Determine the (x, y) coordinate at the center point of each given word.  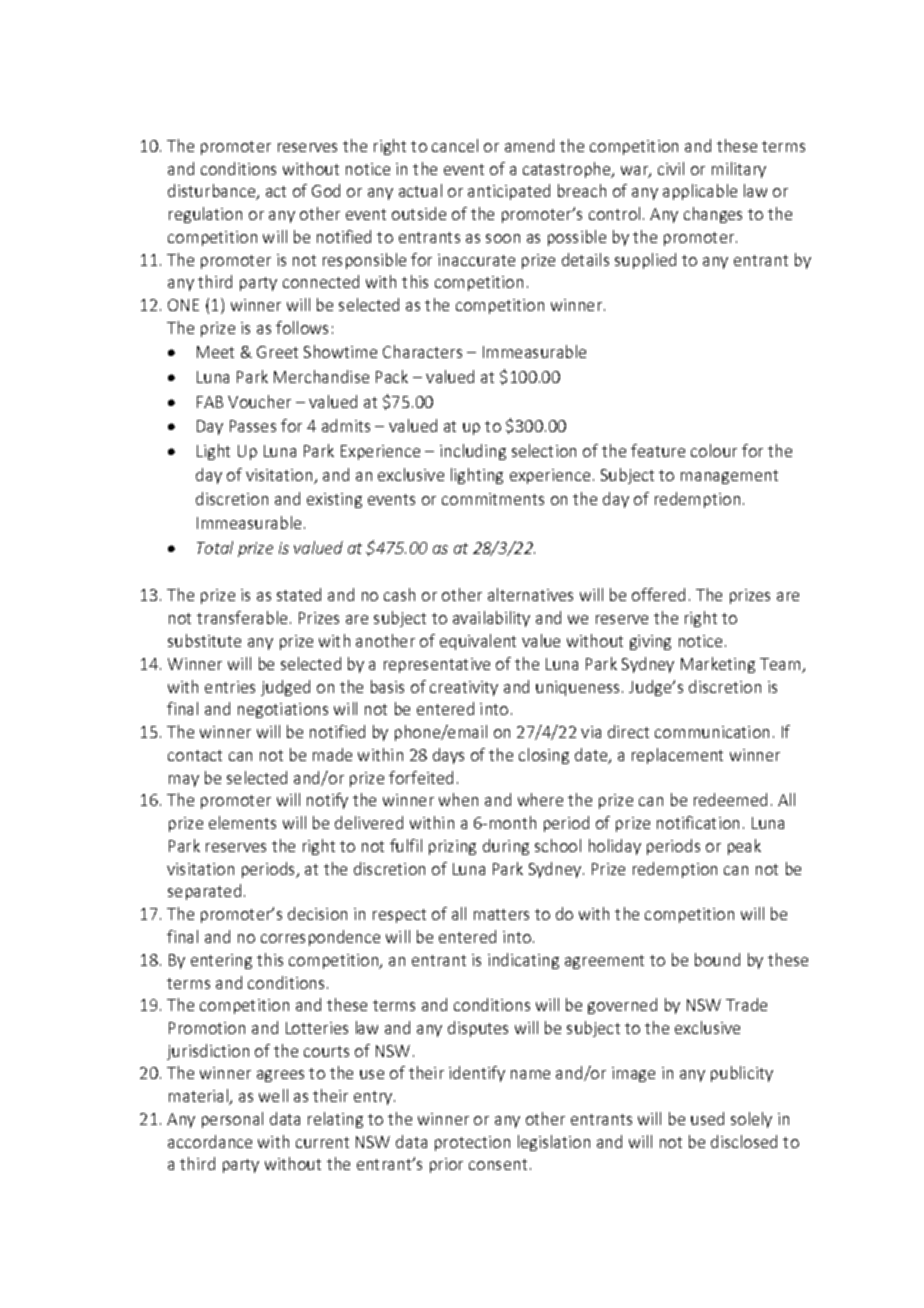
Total (215, 547)
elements (242, 822)
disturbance (213, 192)
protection (472, 1143)
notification (698, 822)
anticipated (509, 192)
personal (232, 1120)
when (458, 799)
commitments (493, 499)
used (707, 1118)
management (729, 477)
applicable (700, 192)
